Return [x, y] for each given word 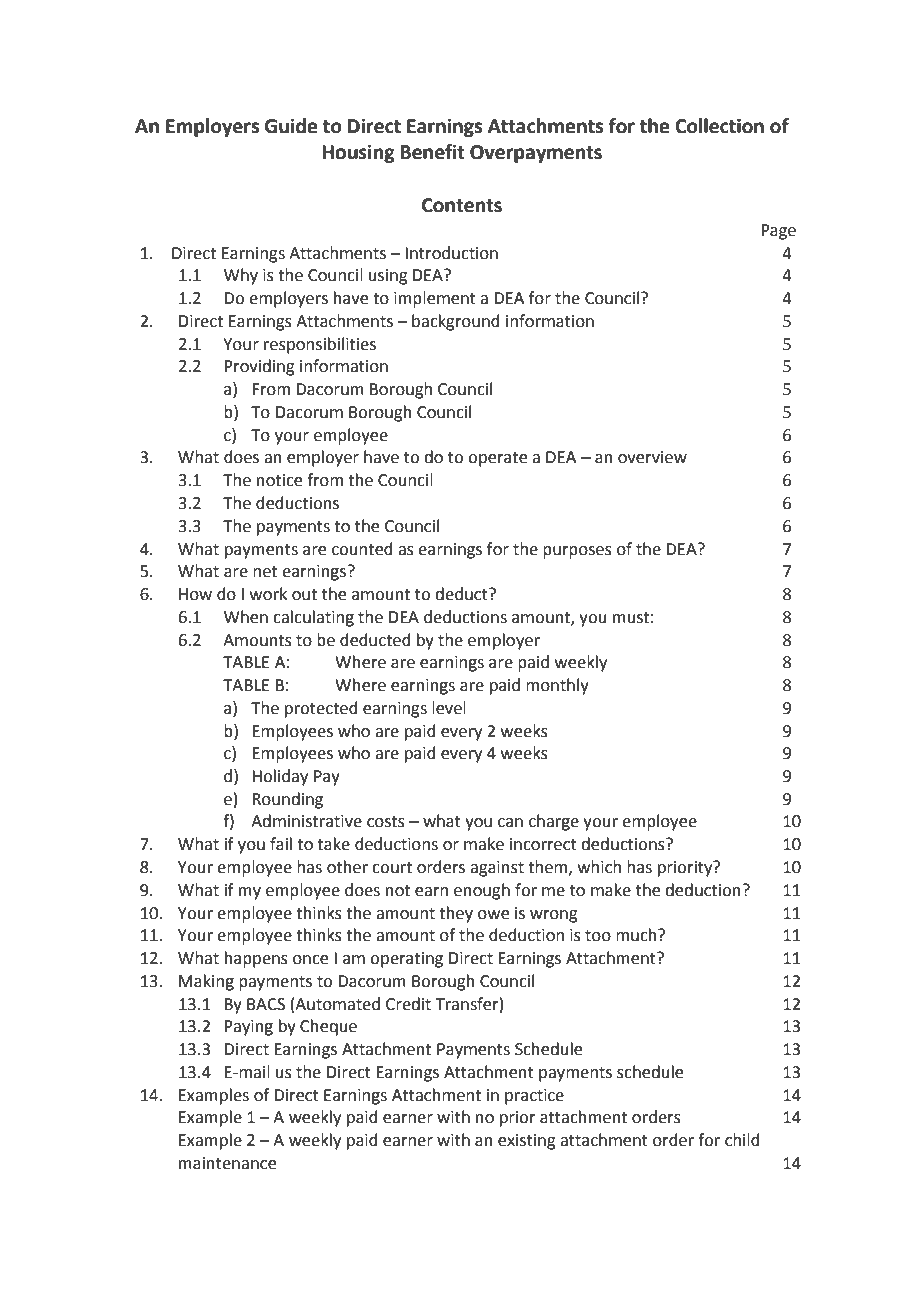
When [246, 617]
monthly [557, 686]
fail [281, 844]
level [449, 708]
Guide [291, 126]
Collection [719, 126]
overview [652, 457]
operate [497, 459]
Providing [259, 367]
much [637, 935]
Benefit [432, 152]
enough [482, 891]
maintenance [227, 1163]
